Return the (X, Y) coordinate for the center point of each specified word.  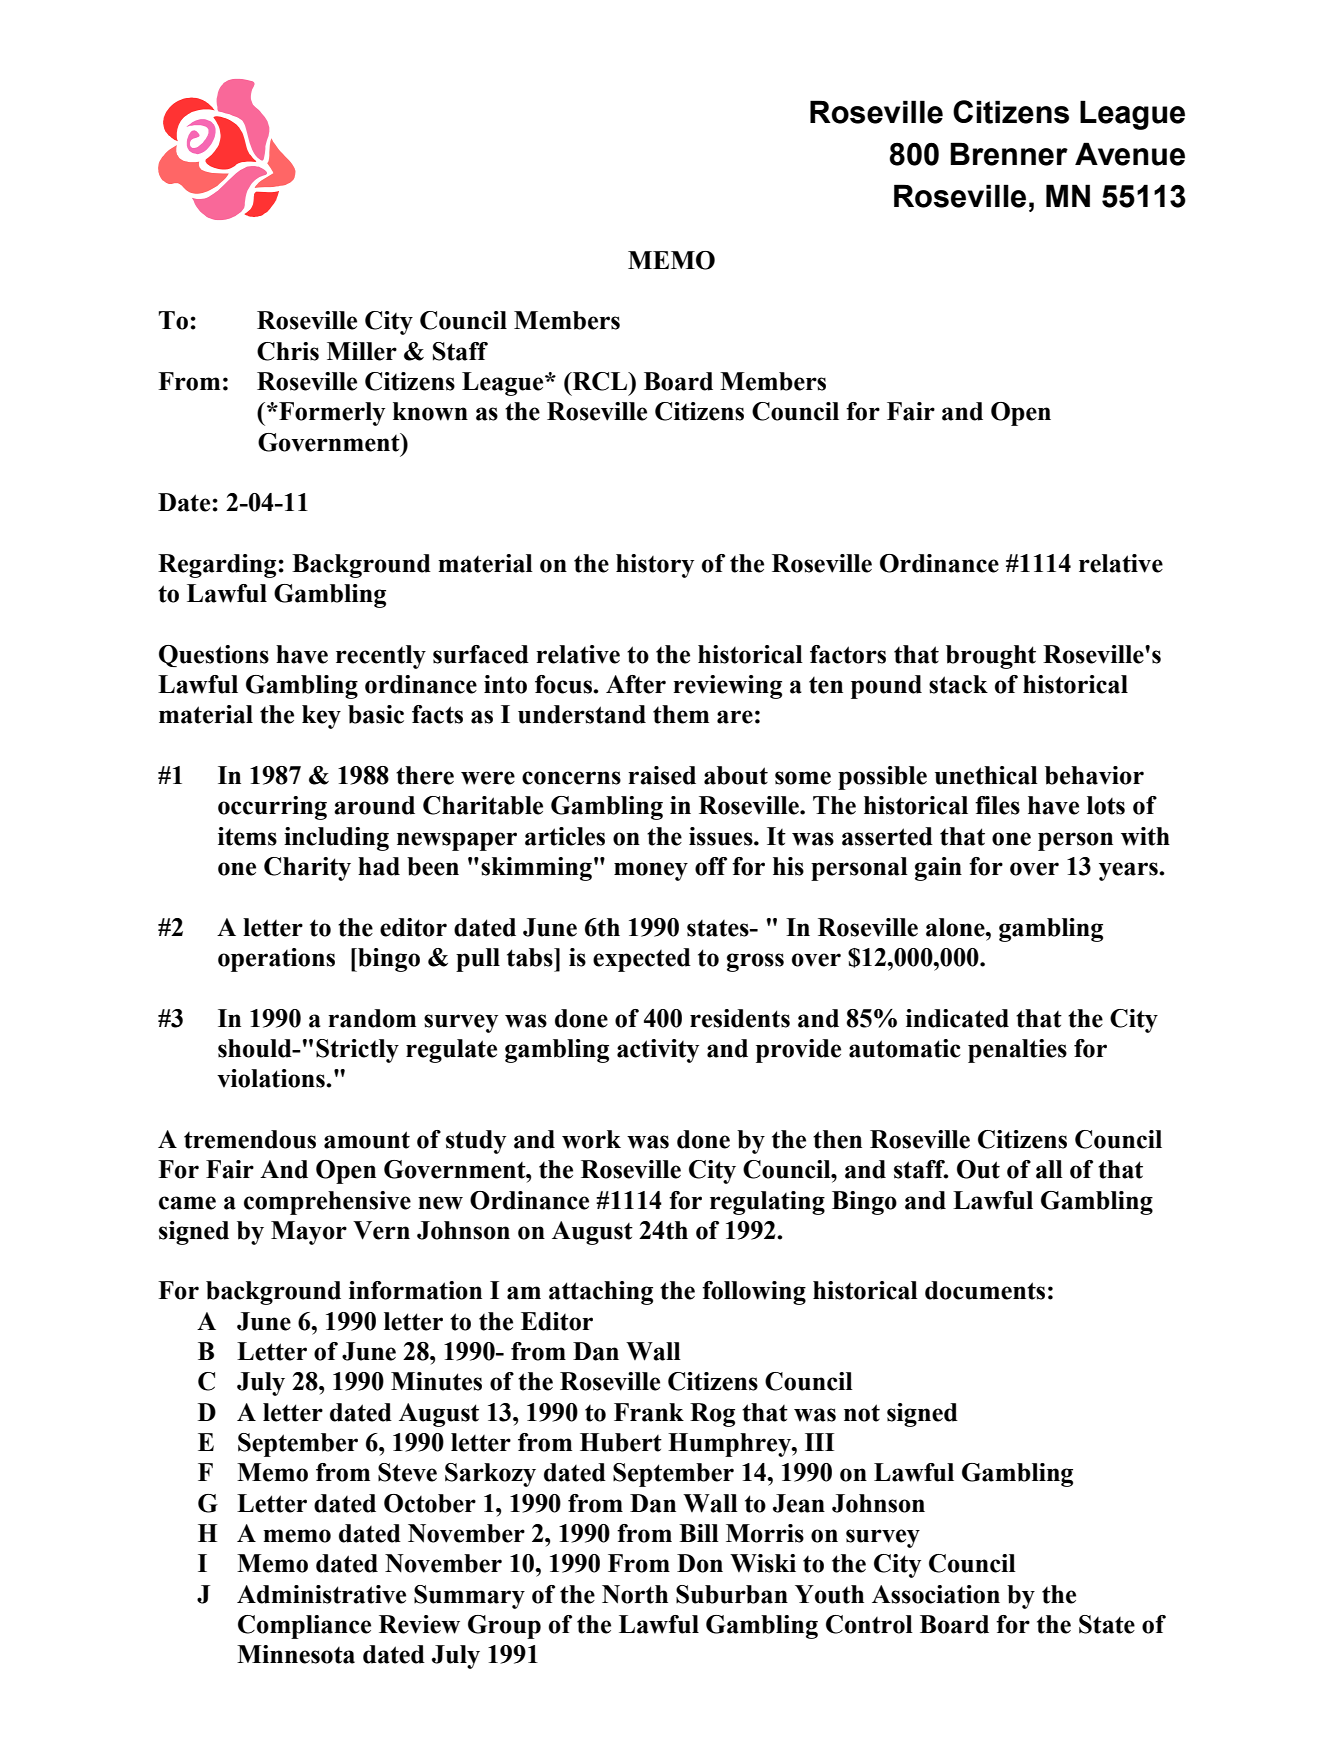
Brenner (1009, 154)
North (635, 1594)
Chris (288, 351)
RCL (600, 381)
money (651, 871)
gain (938, 869)
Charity (307, 869)
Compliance (304, 1627)
